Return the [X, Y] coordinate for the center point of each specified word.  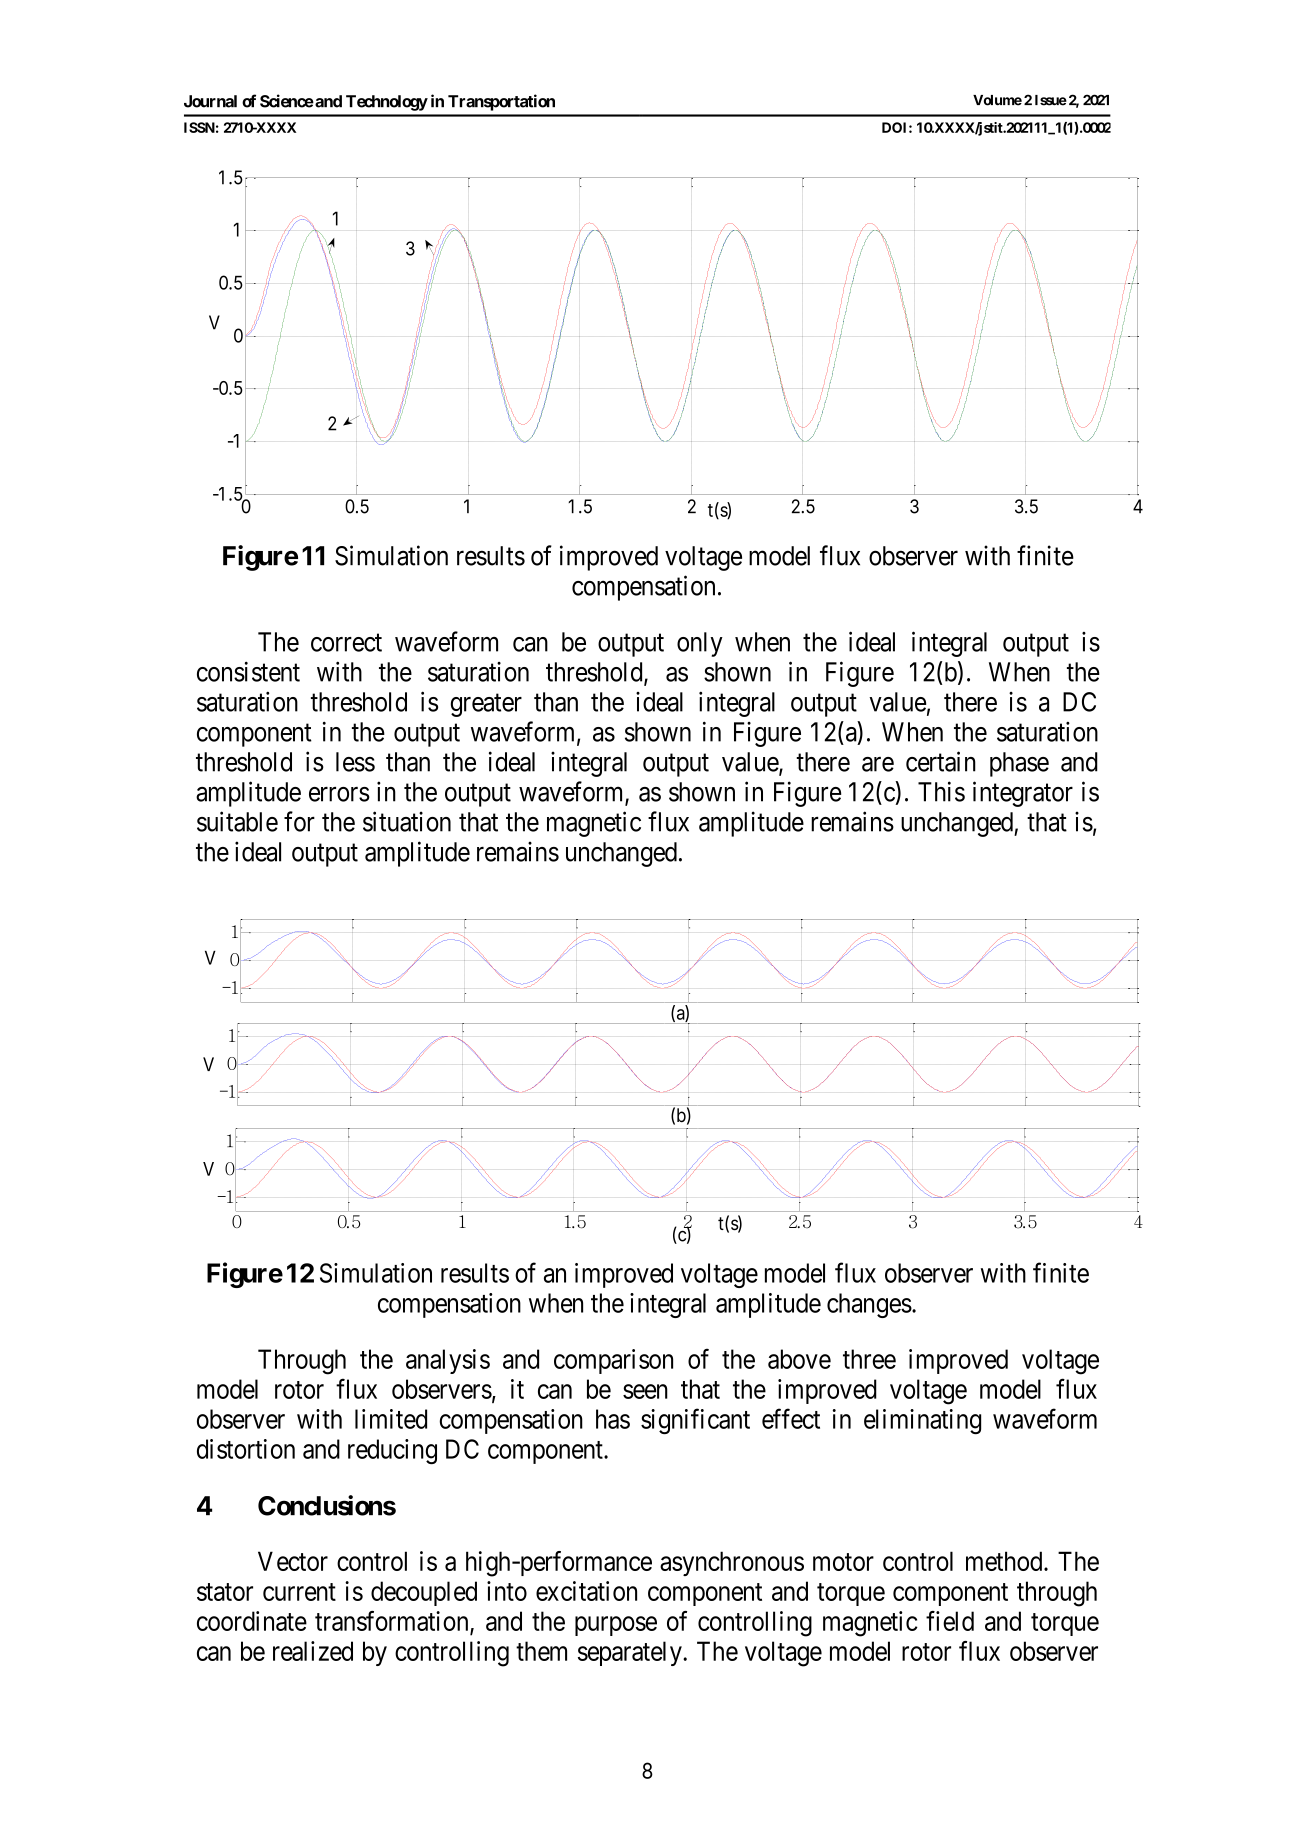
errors [339, 794]
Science [287, 101]
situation [407, 821]
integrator [1023, 794]
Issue [1051, 100]
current [299, 1592]
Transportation [501, 102]
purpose [616, 1626]
